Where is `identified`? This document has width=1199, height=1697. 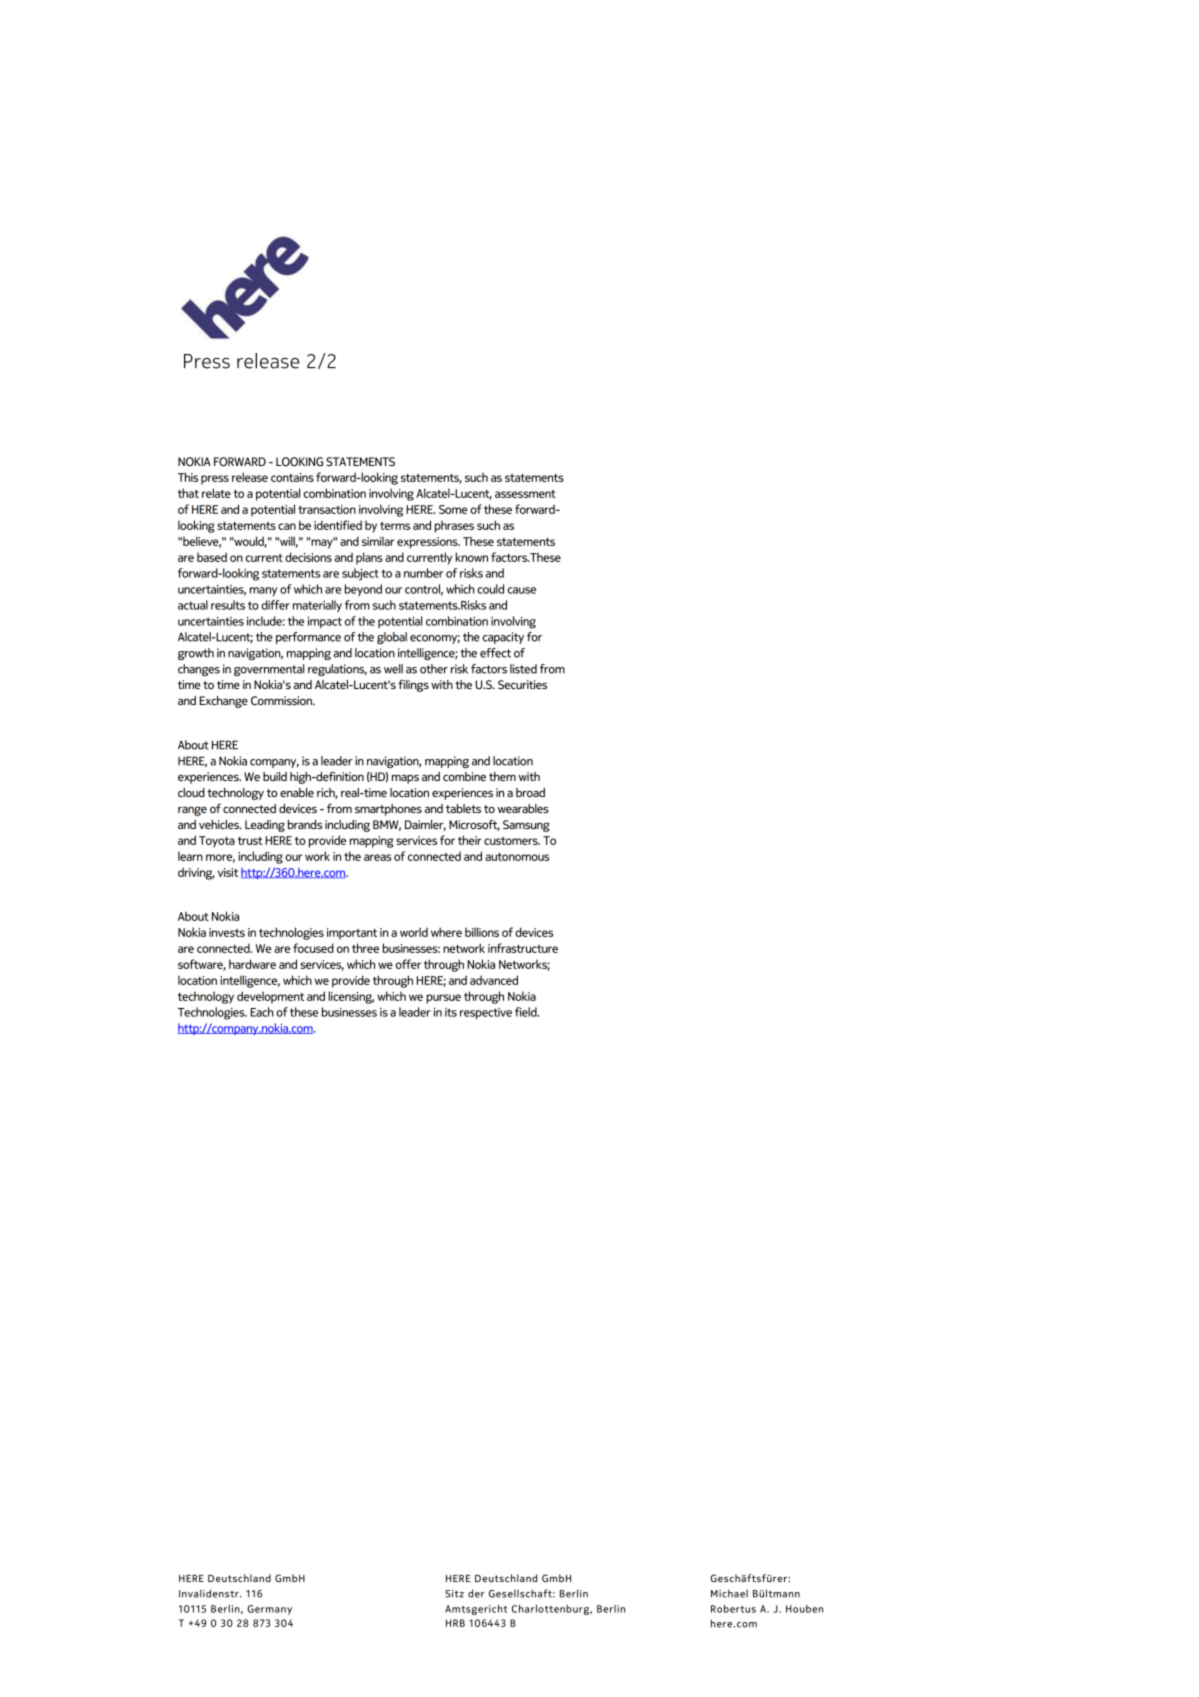
identified is located at coordinates (338, 525).
